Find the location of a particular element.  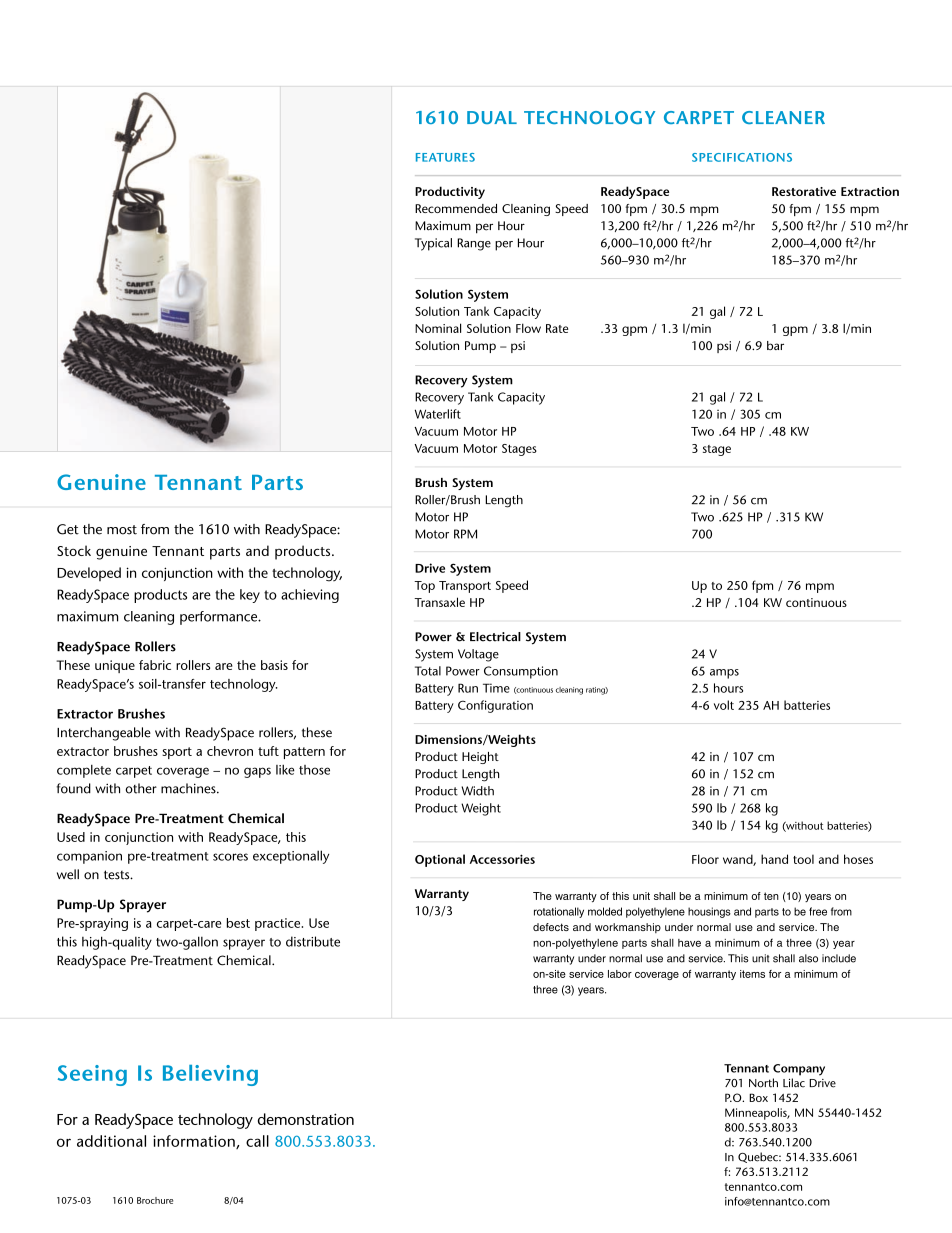

SPECIFICATIONS is located at coordinates (742, 157).
